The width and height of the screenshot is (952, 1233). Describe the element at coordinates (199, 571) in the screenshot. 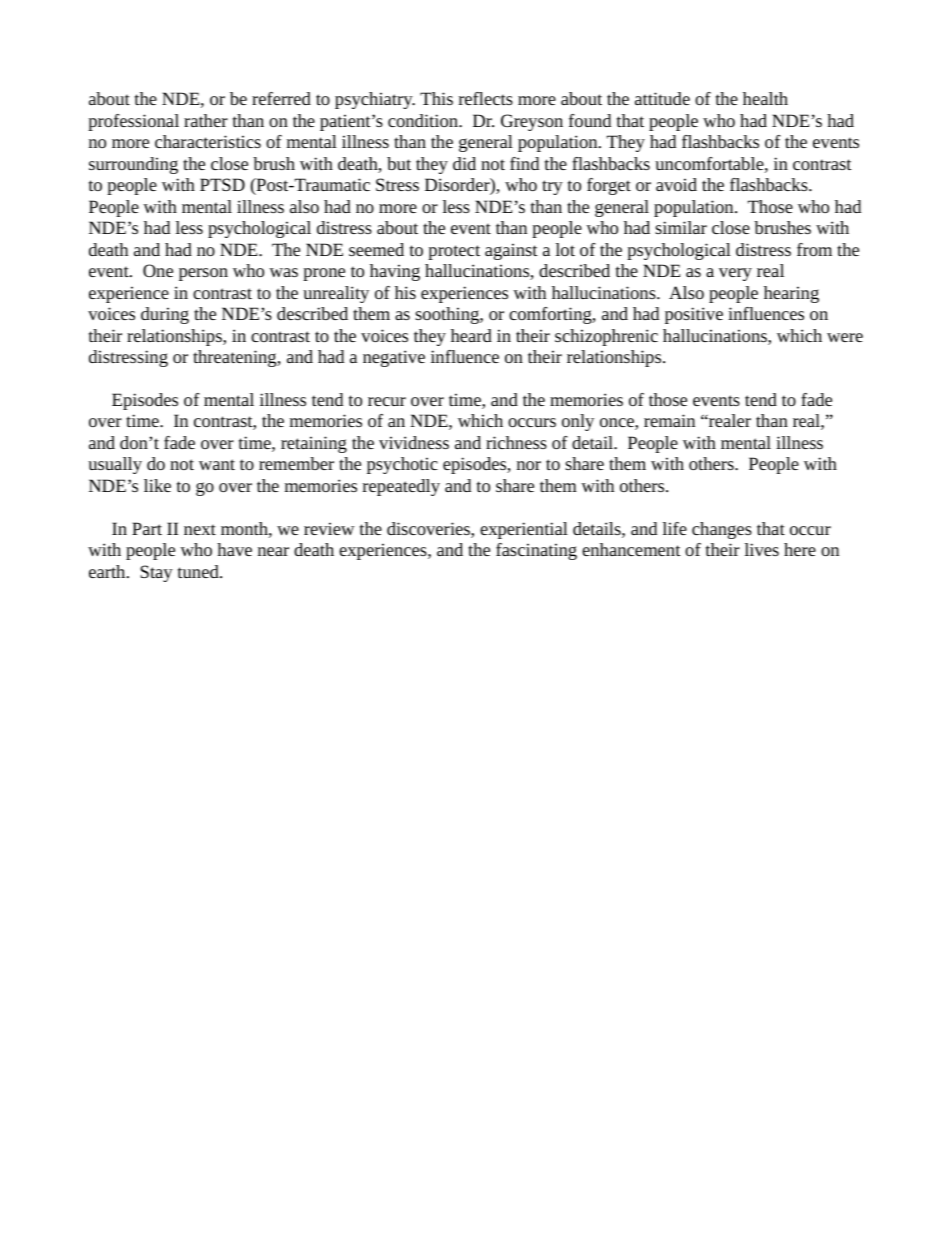

I see `tuned` at that location.
